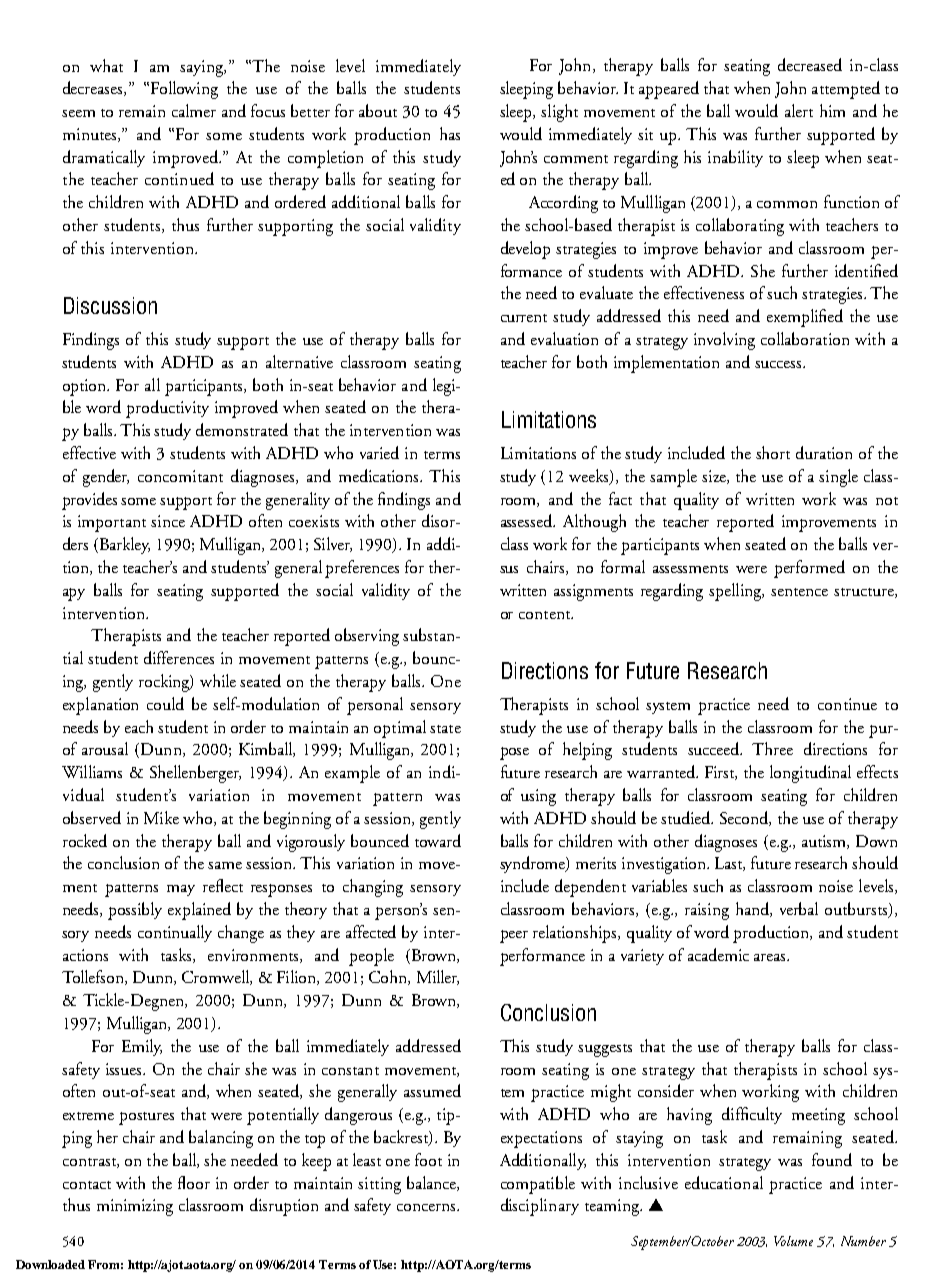  What do you see at coordinates (799, 592) in the image?
I see `sentence` at bounding box center [799, 592].
